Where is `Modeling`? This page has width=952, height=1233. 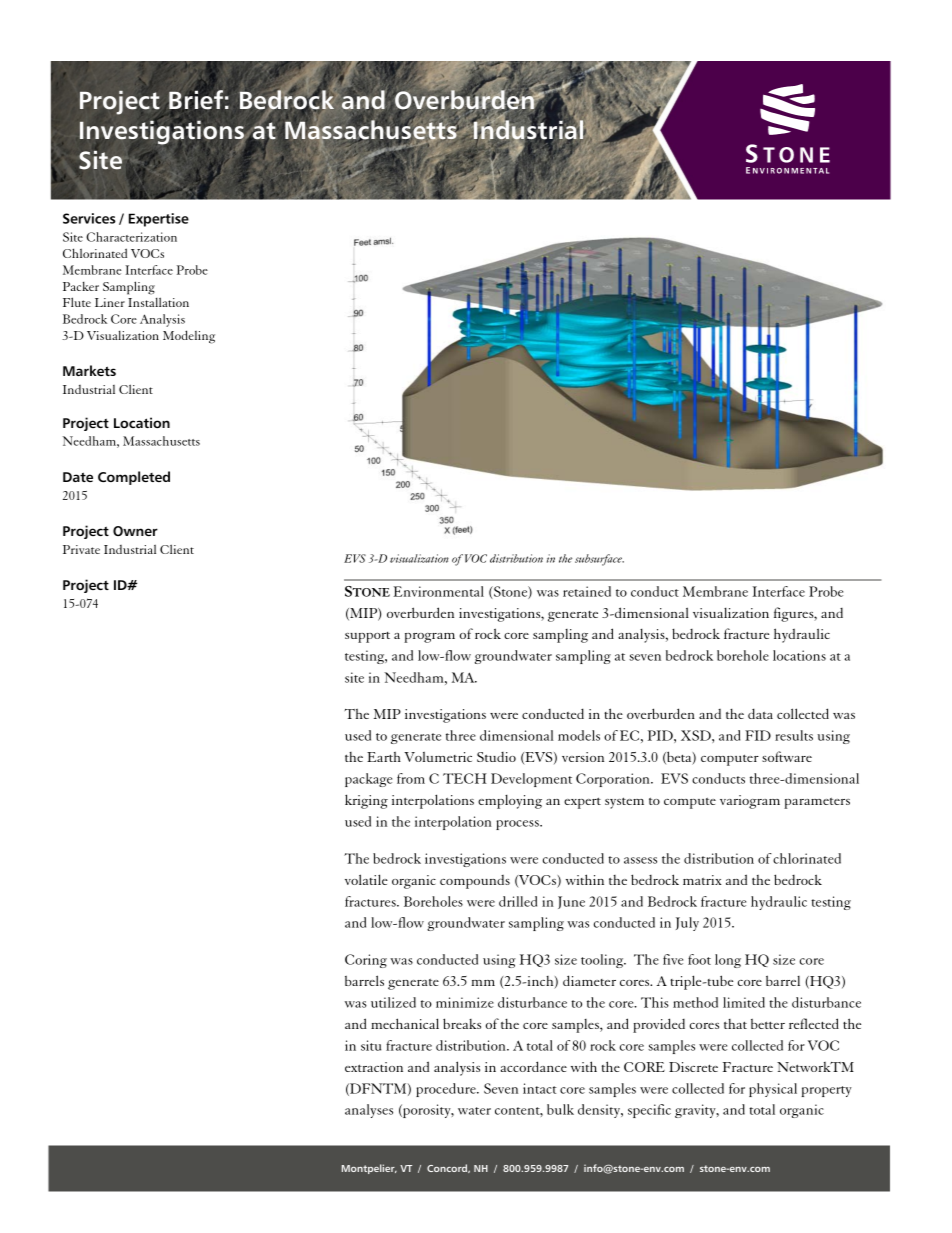
Modeling is located at coordinates (189, 337).
